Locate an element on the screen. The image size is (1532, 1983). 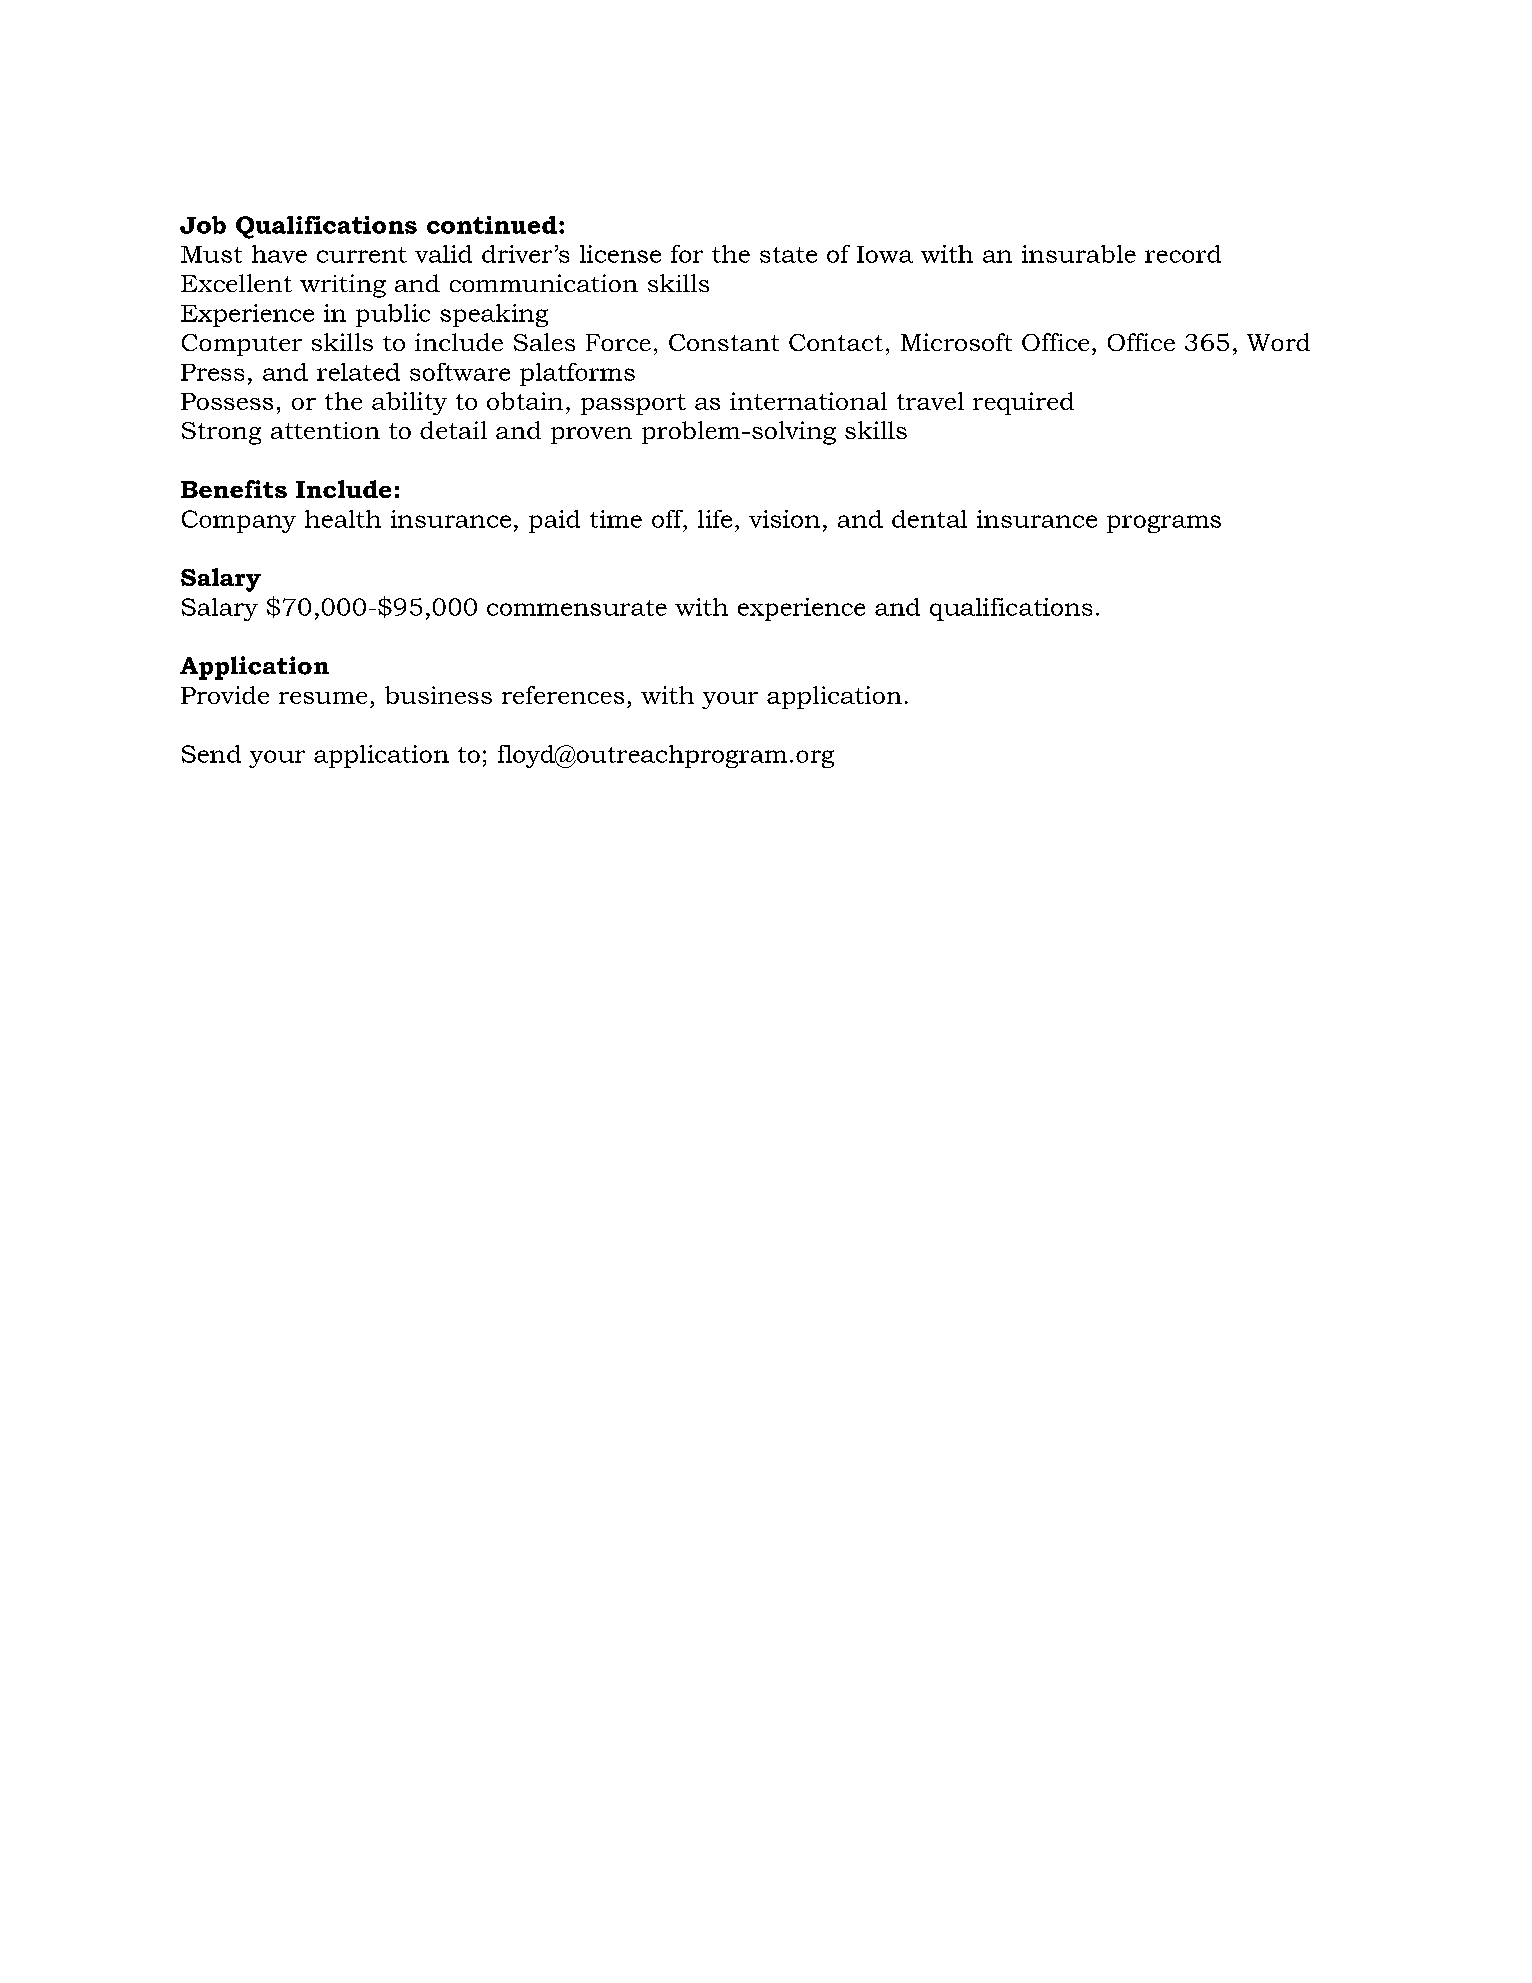
life is located at coordinates (715, 519).
